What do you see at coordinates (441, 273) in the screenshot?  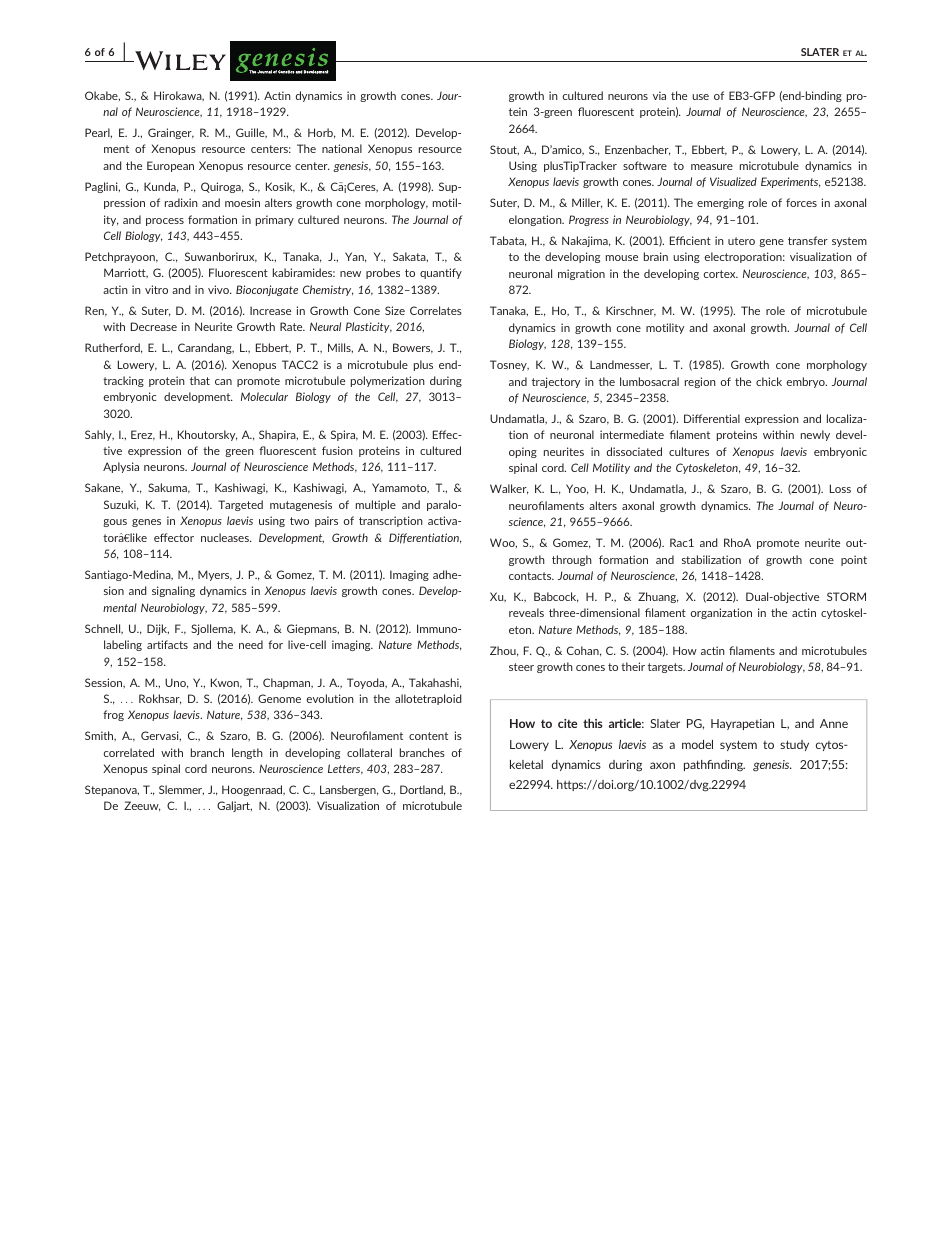 I see `quantify` at bounding box center [441, 273].
